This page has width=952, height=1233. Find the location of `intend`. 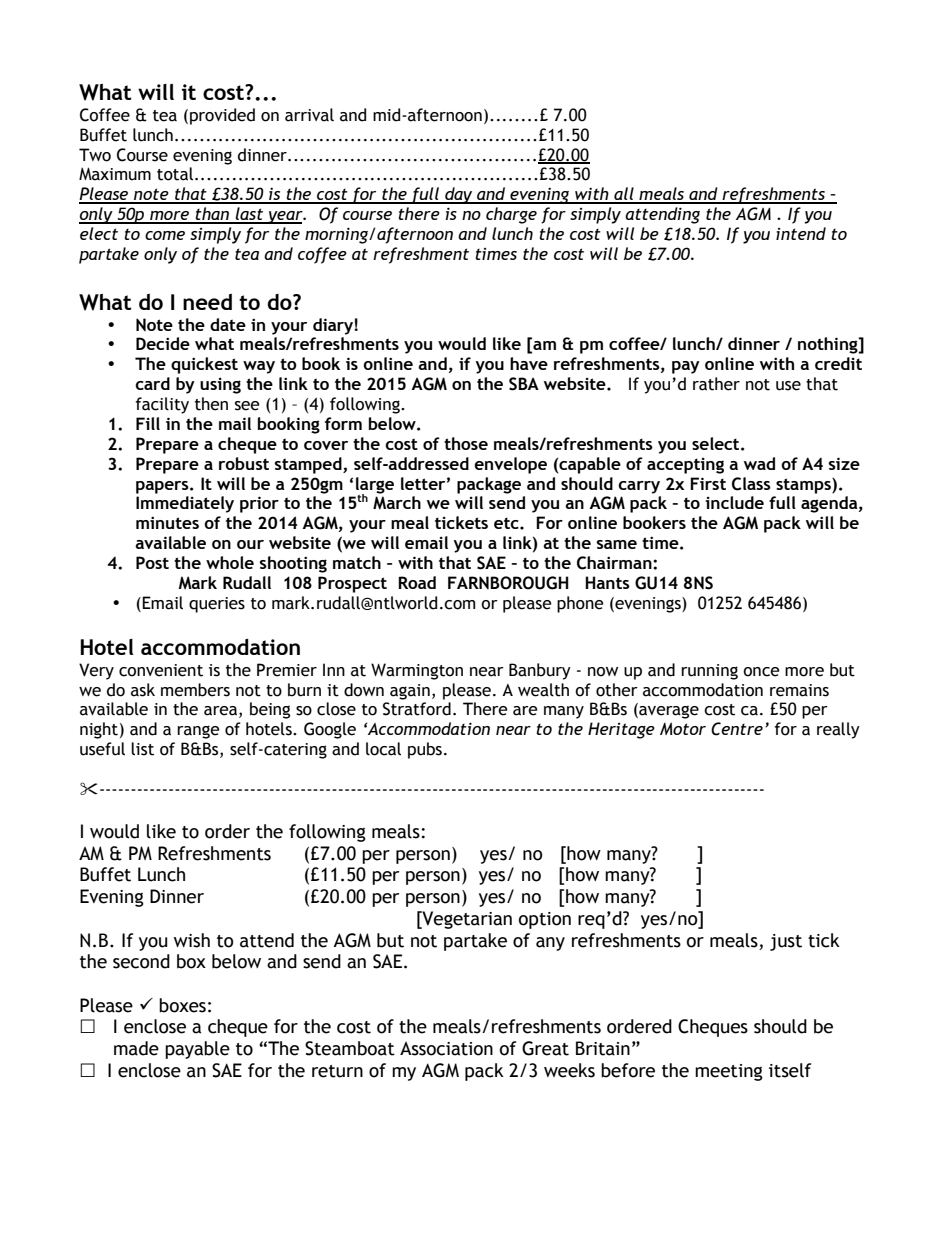

intend is located at coordinates (801, 233).
